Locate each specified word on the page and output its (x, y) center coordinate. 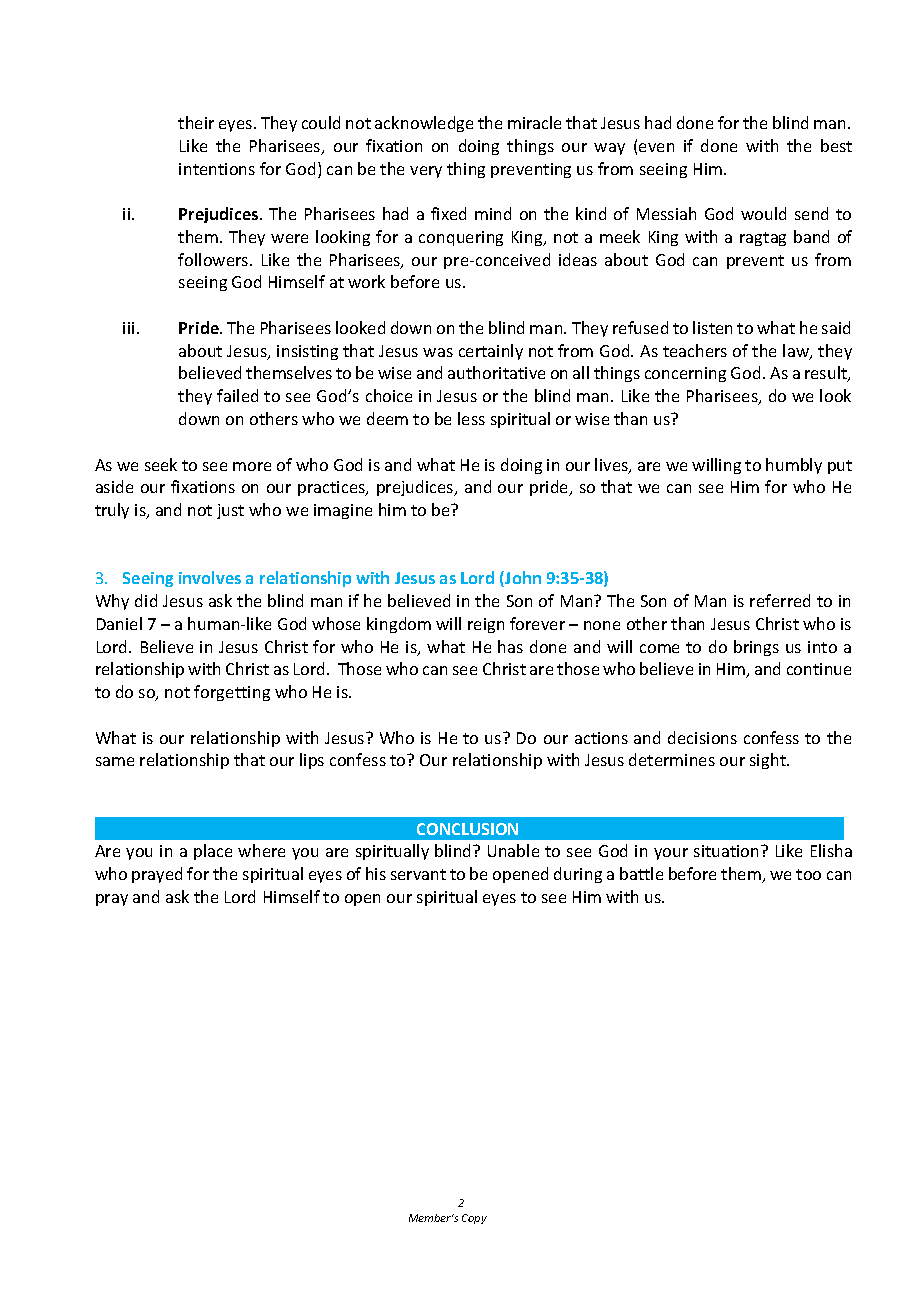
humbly (794, 466)
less (471, 418)
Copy (474, 1219)
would (763, 213)
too (808, 874)
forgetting (232, 693)
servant (418, 874)
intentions (217, 169)
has (510, 646)
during (578, 875)
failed (237, 395)
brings (756, 648)
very (426, 172)
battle (641, 873)
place (213, 852)
